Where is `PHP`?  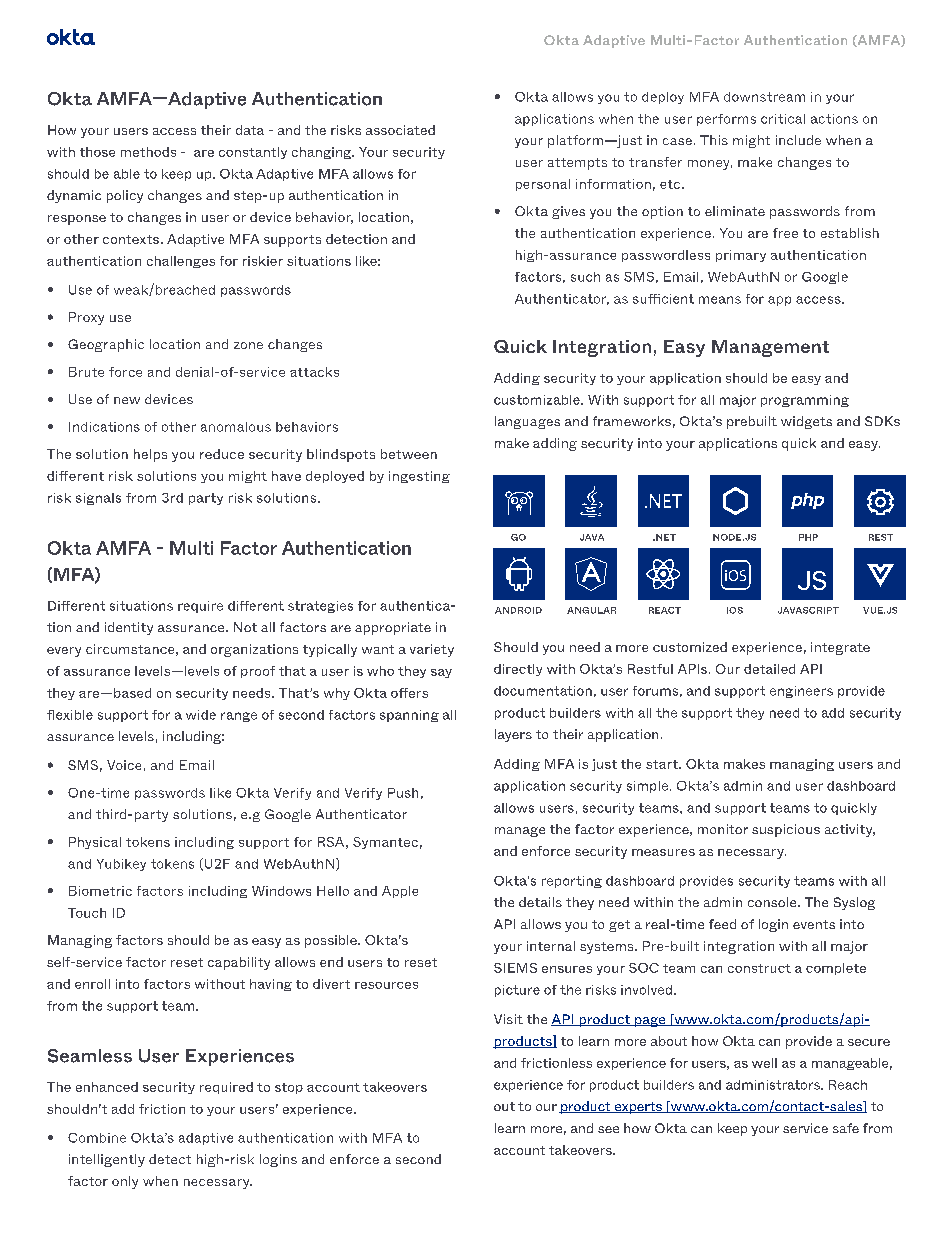
PHP is located at coordinates (808, 537).
